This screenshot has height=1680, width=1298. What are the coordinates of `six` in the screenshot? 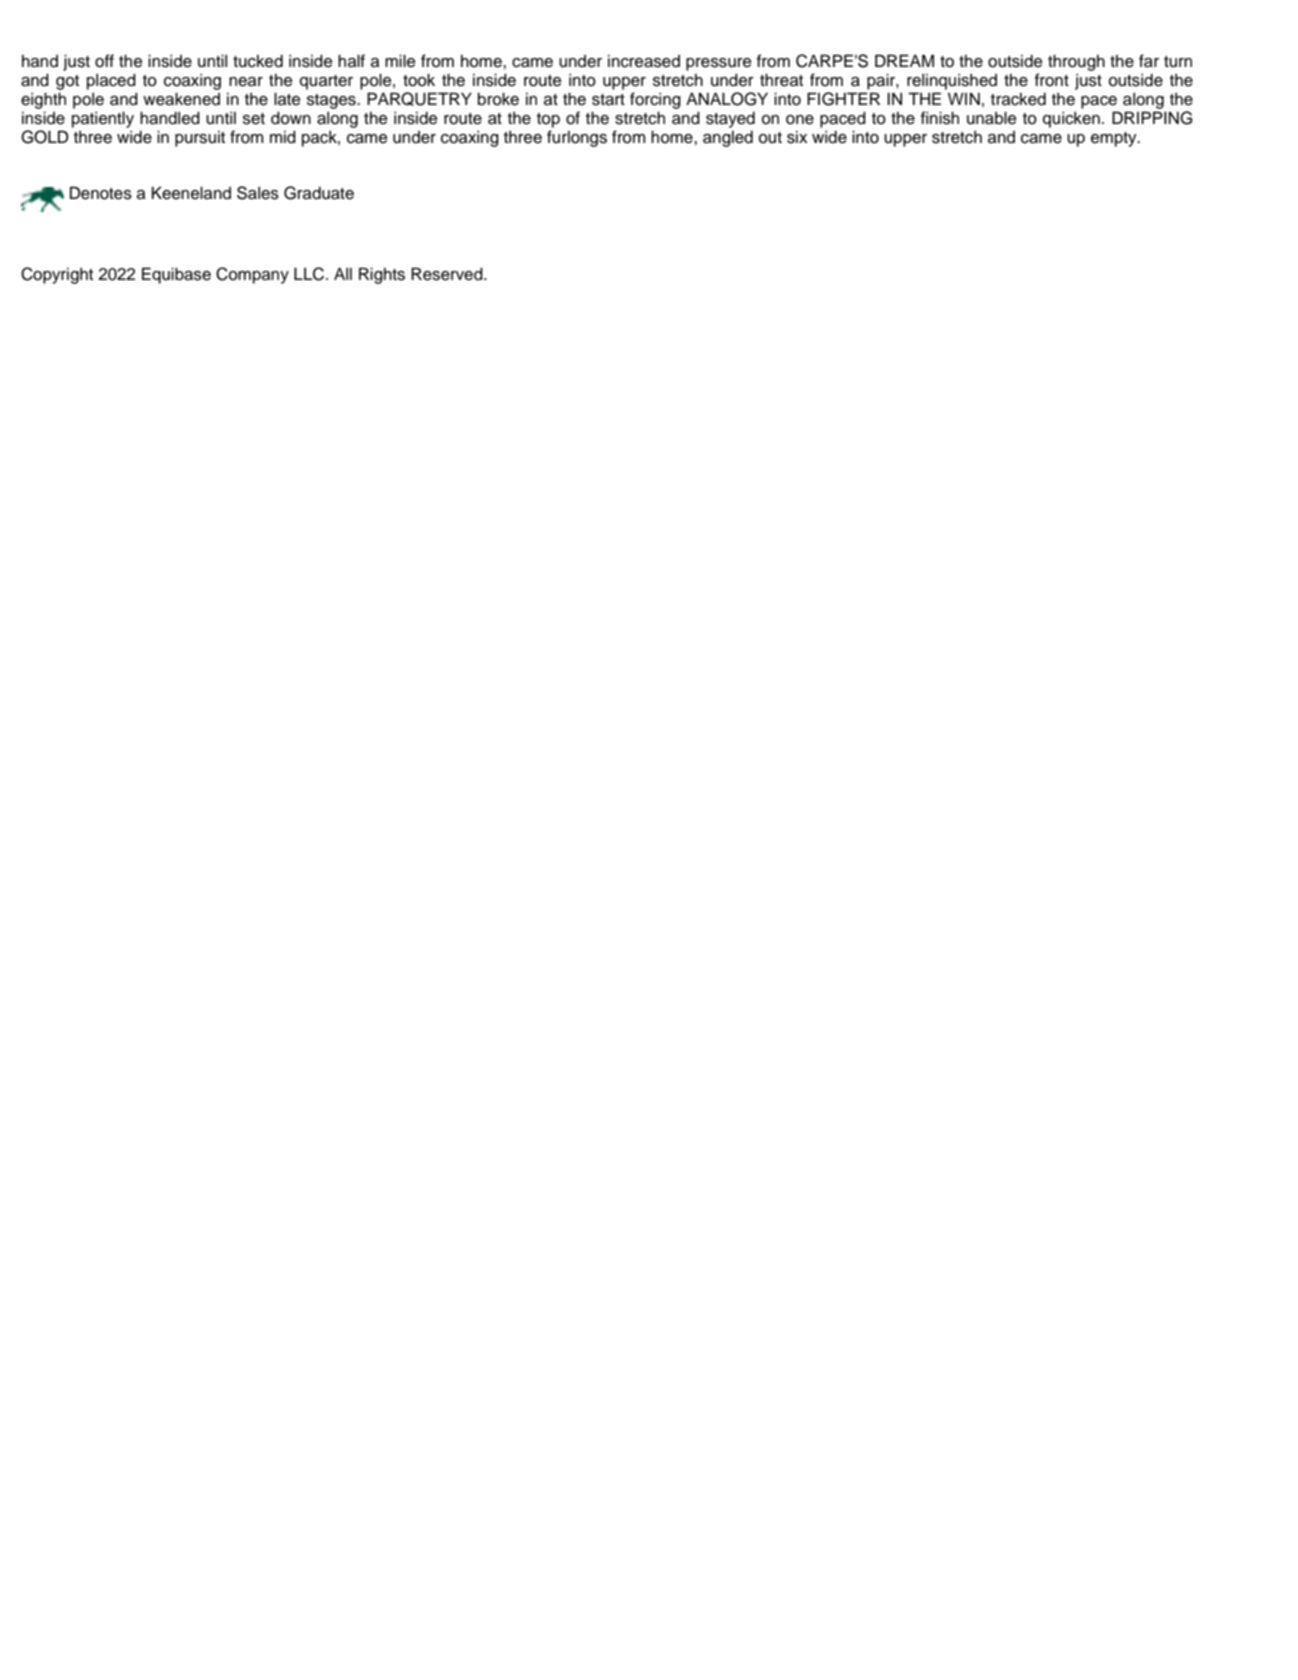 It's located at (797, 137).
